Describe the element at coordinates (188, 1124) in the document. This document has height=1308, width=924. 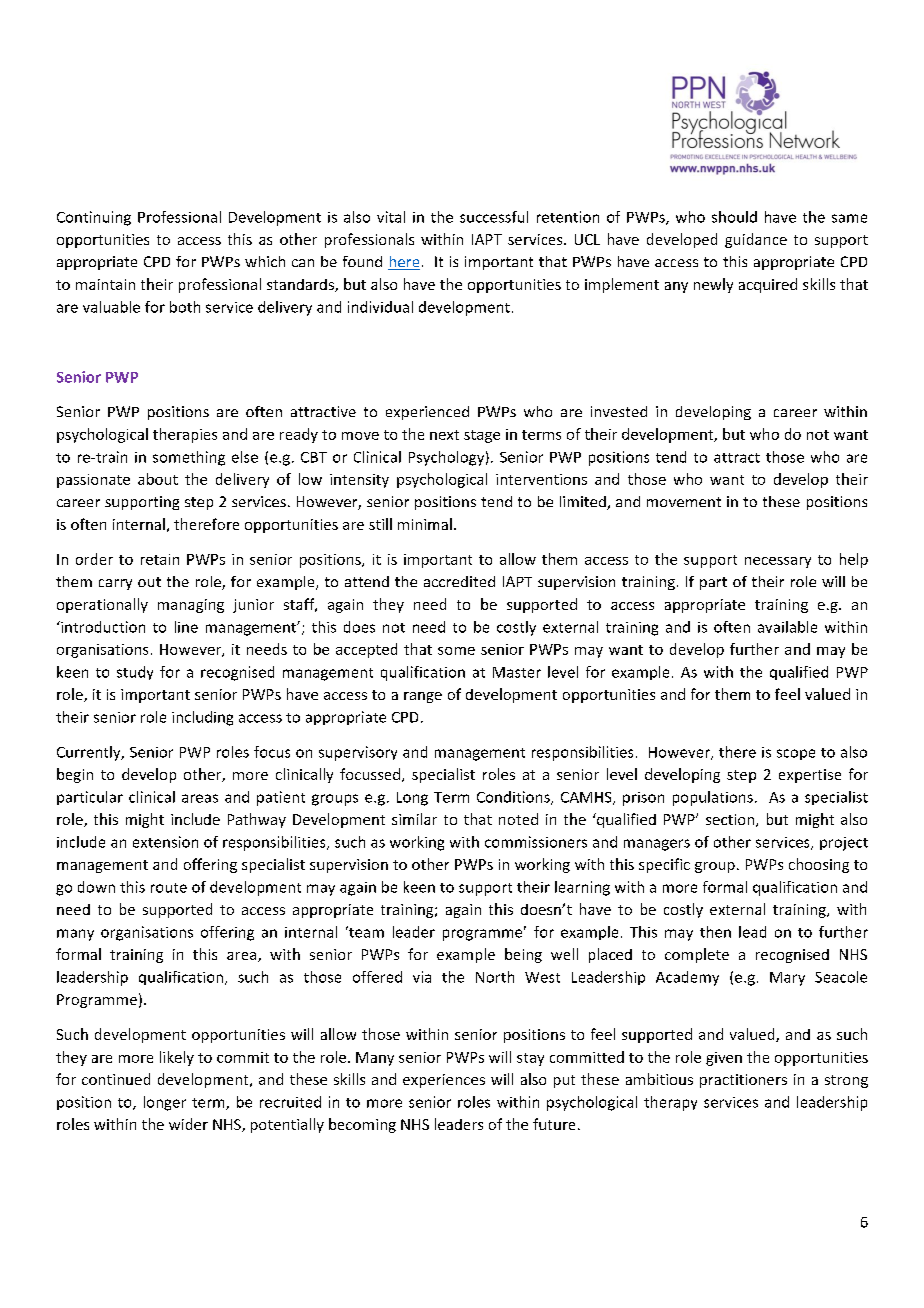
I see `wider` at that location.
